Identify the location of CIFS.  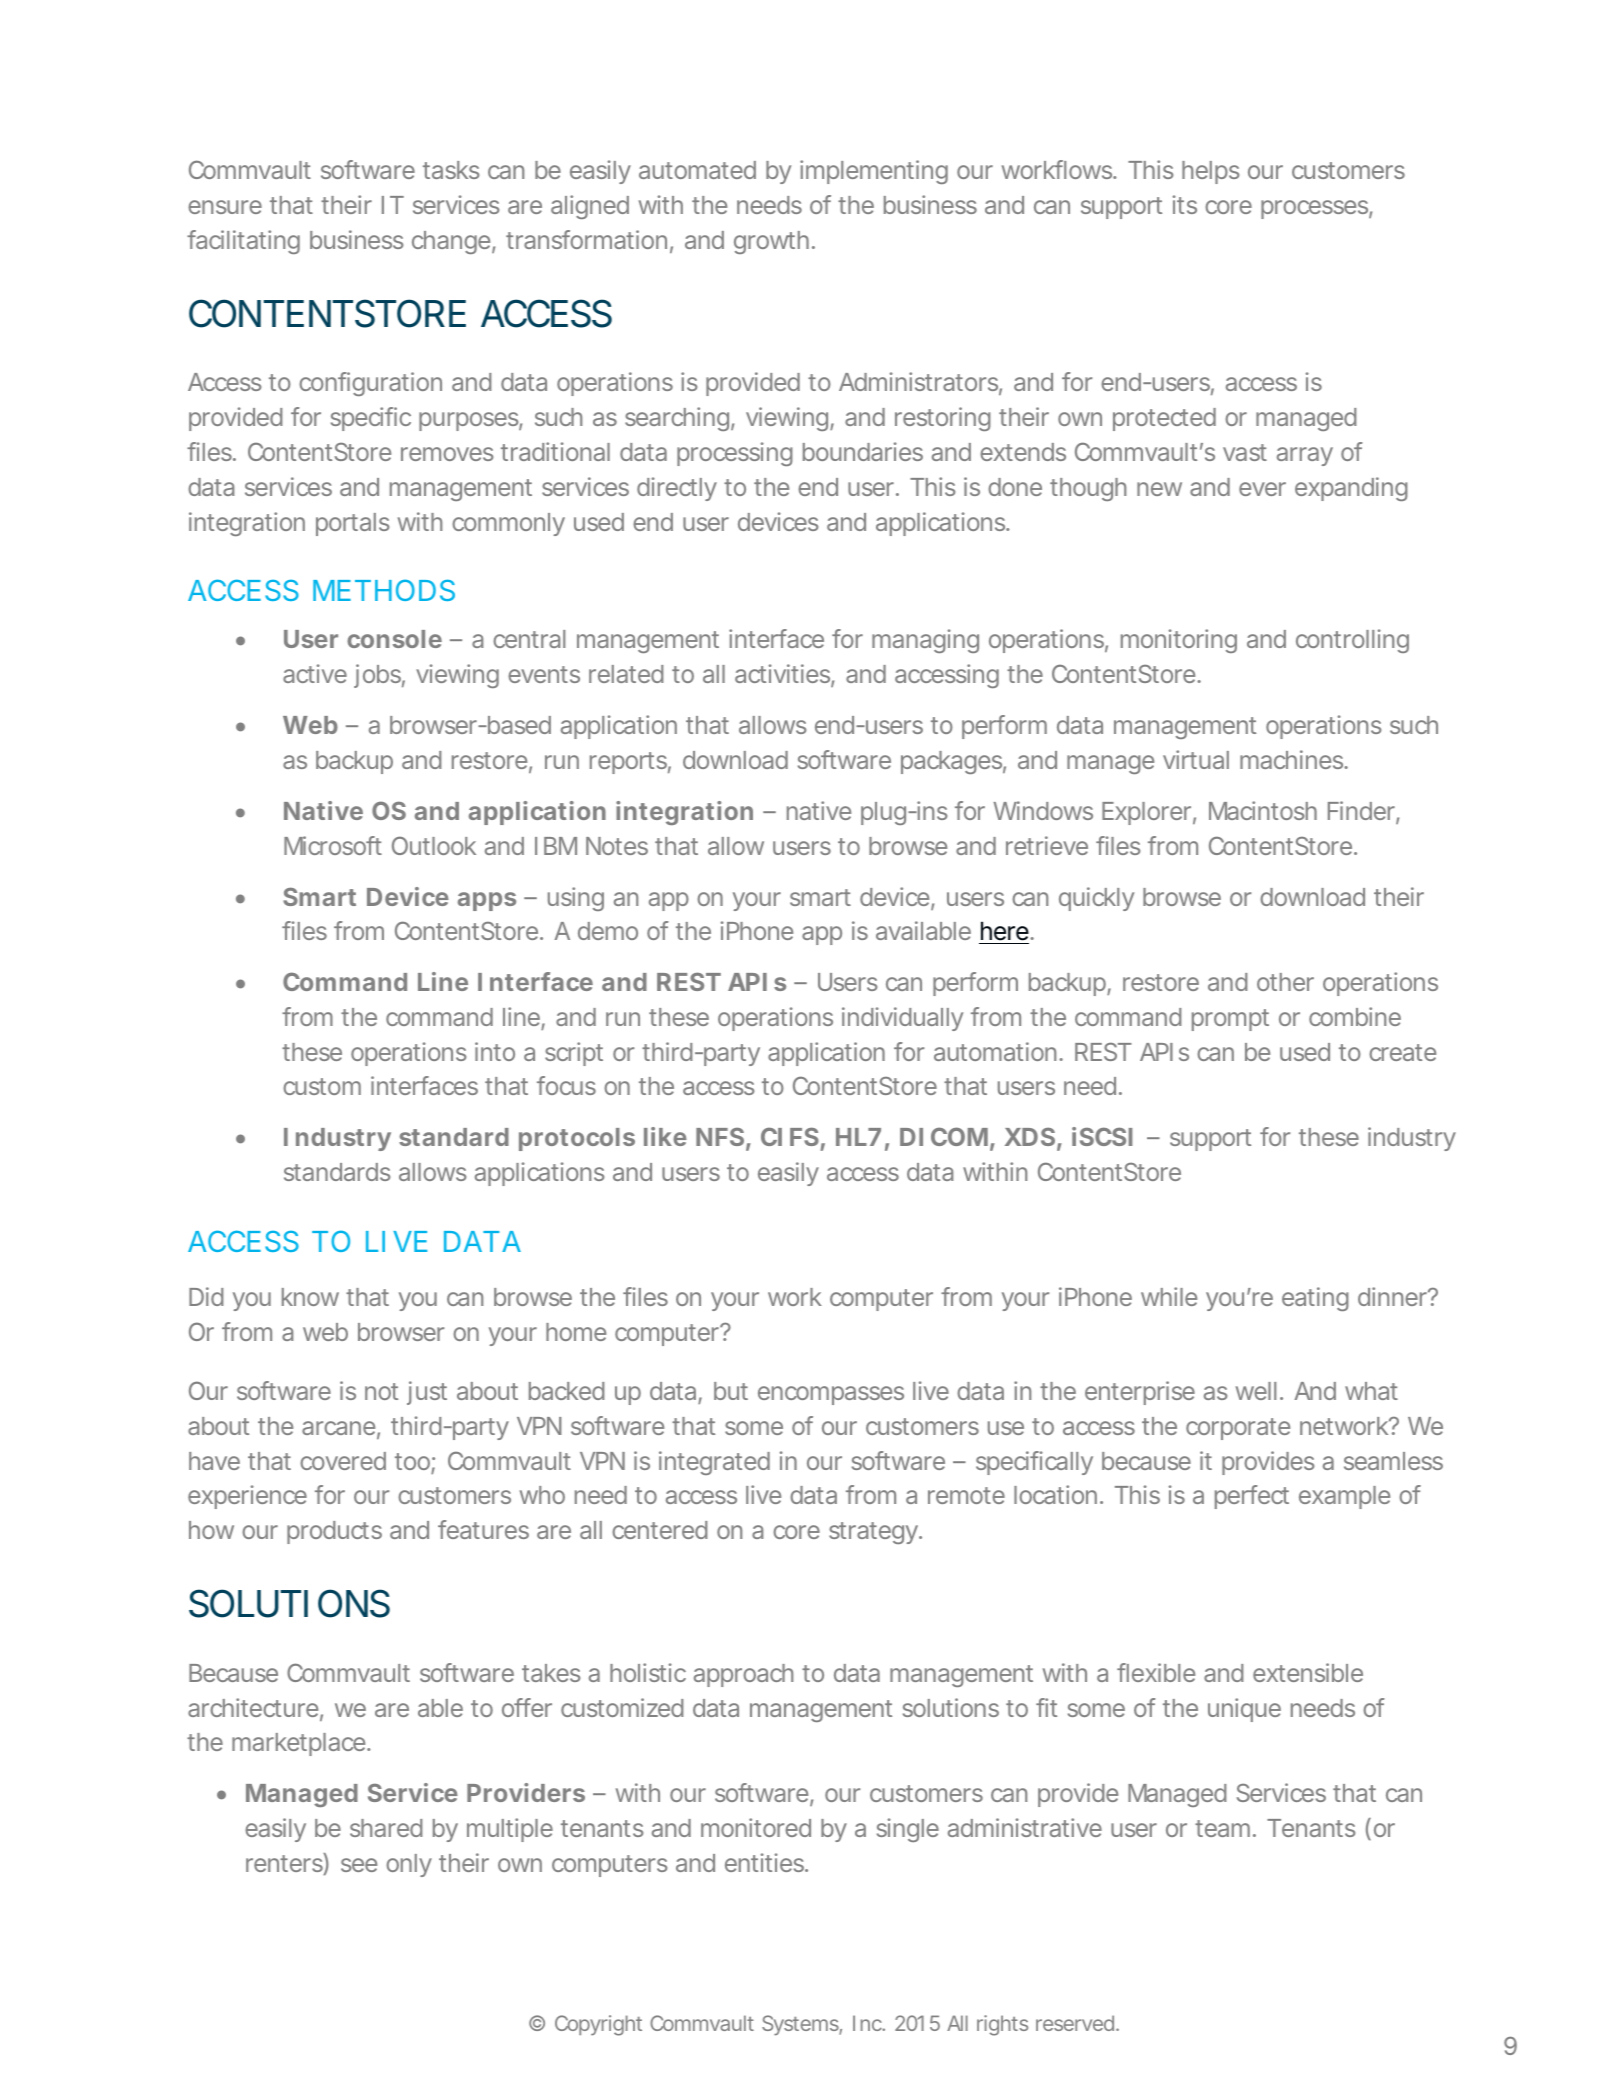
(790, 1136).
